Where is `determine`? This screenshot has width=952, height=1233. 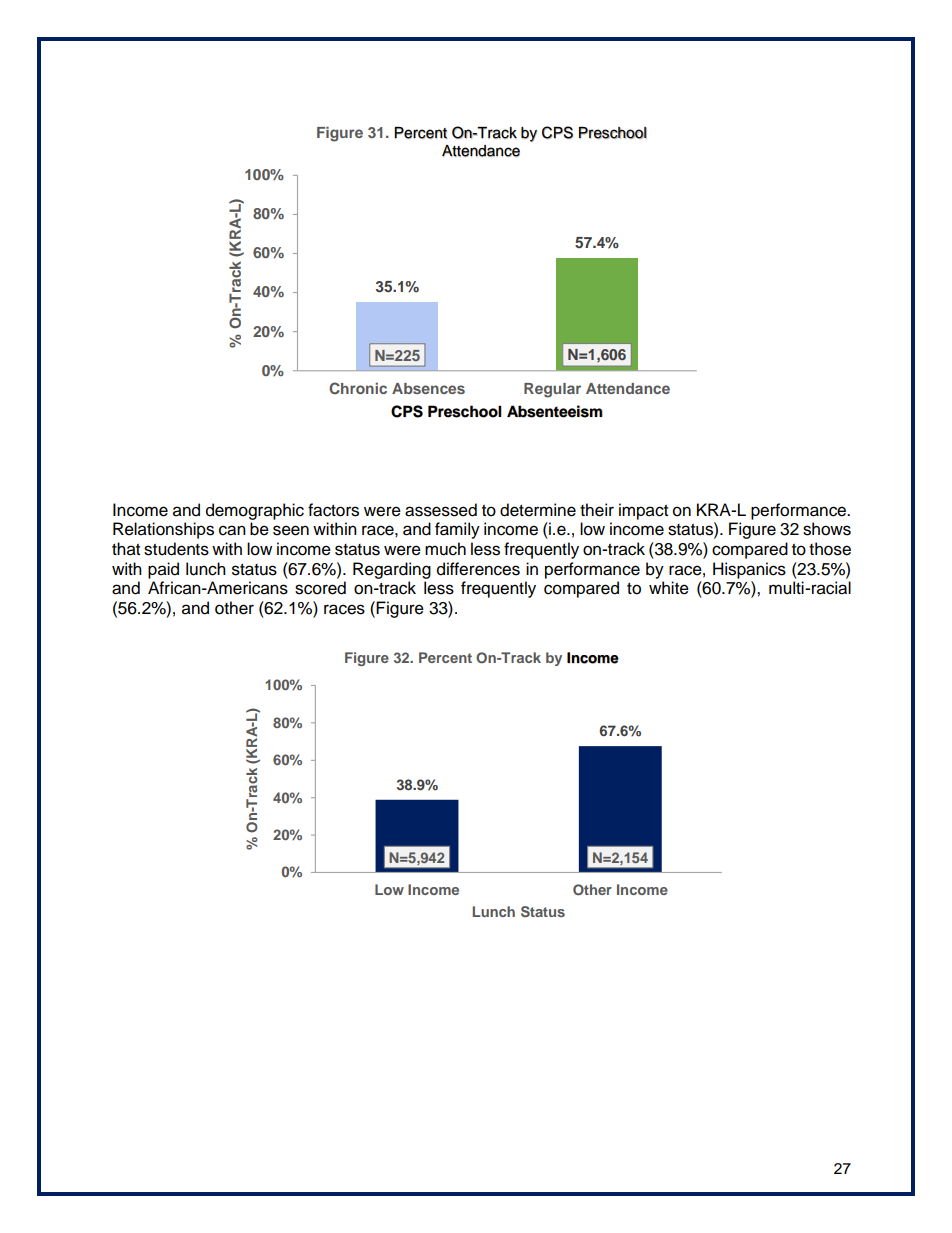 determine is located at coordinates (538, 510).
